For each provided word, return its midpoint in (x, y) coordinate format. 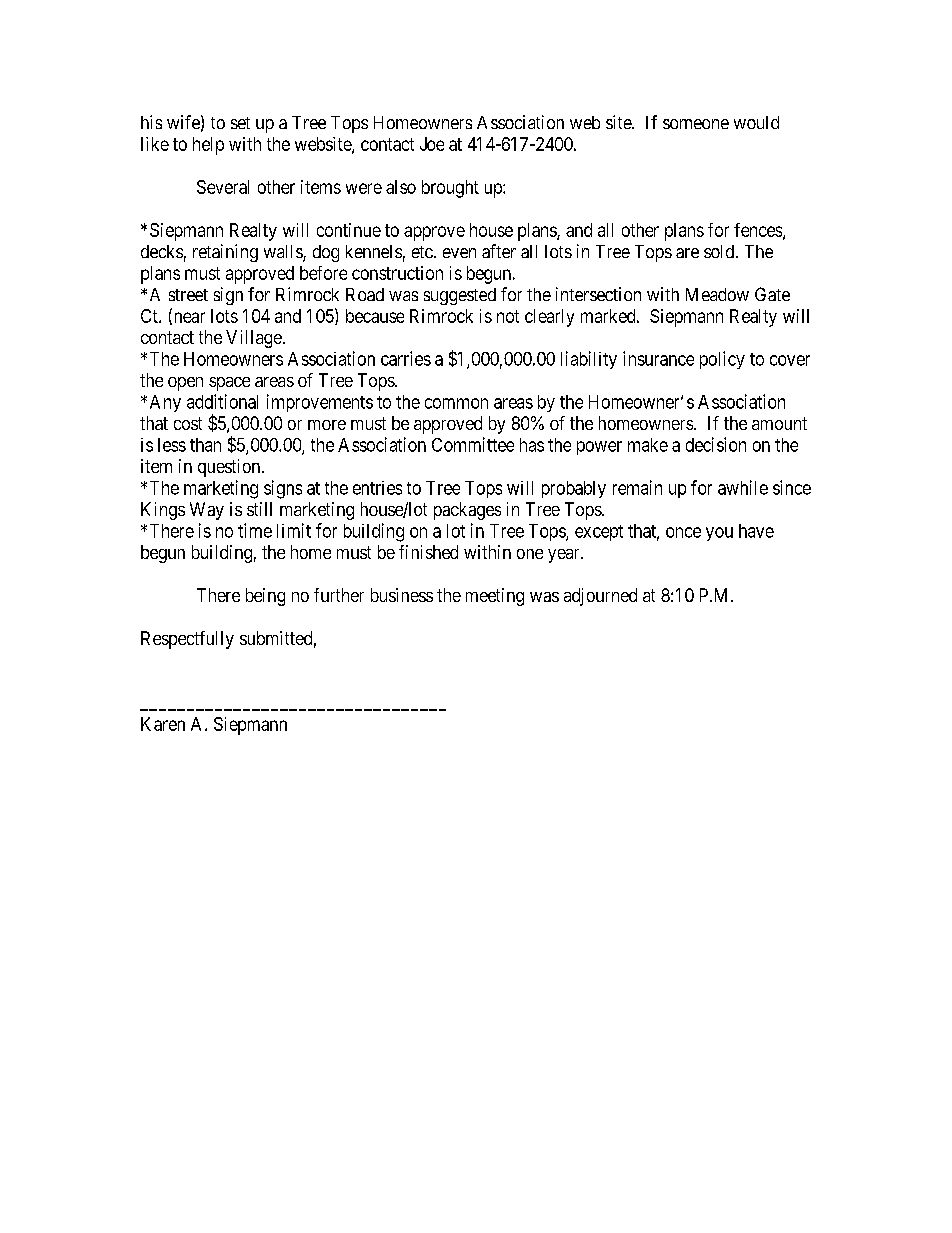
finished (428, 552)
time (255, 530)
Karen (163, 724)
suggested (460, 296)
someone (696, 124)
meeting (495, 597)
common (456, 403)
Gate (772, 294)
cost (188, 423)
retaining (225, 253)
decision (716, 444)
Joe (432, 144)
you (719, 534)
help (208, 146)
